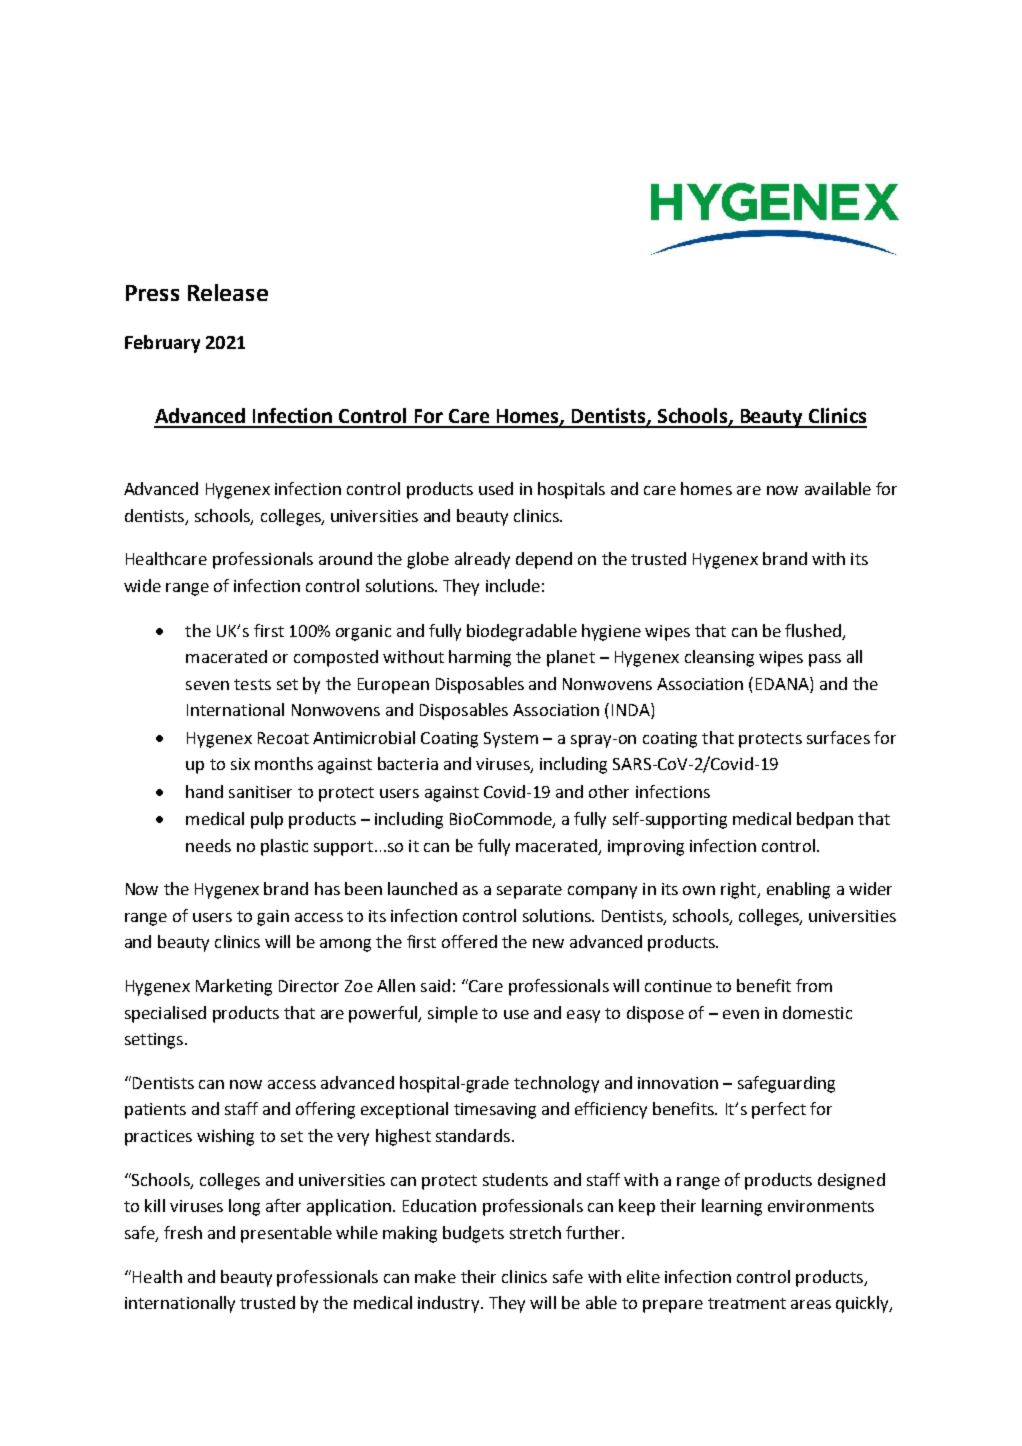  Describe the element at coordinates (747, 1303) in the screenshot. I see `treatment` at that location.
